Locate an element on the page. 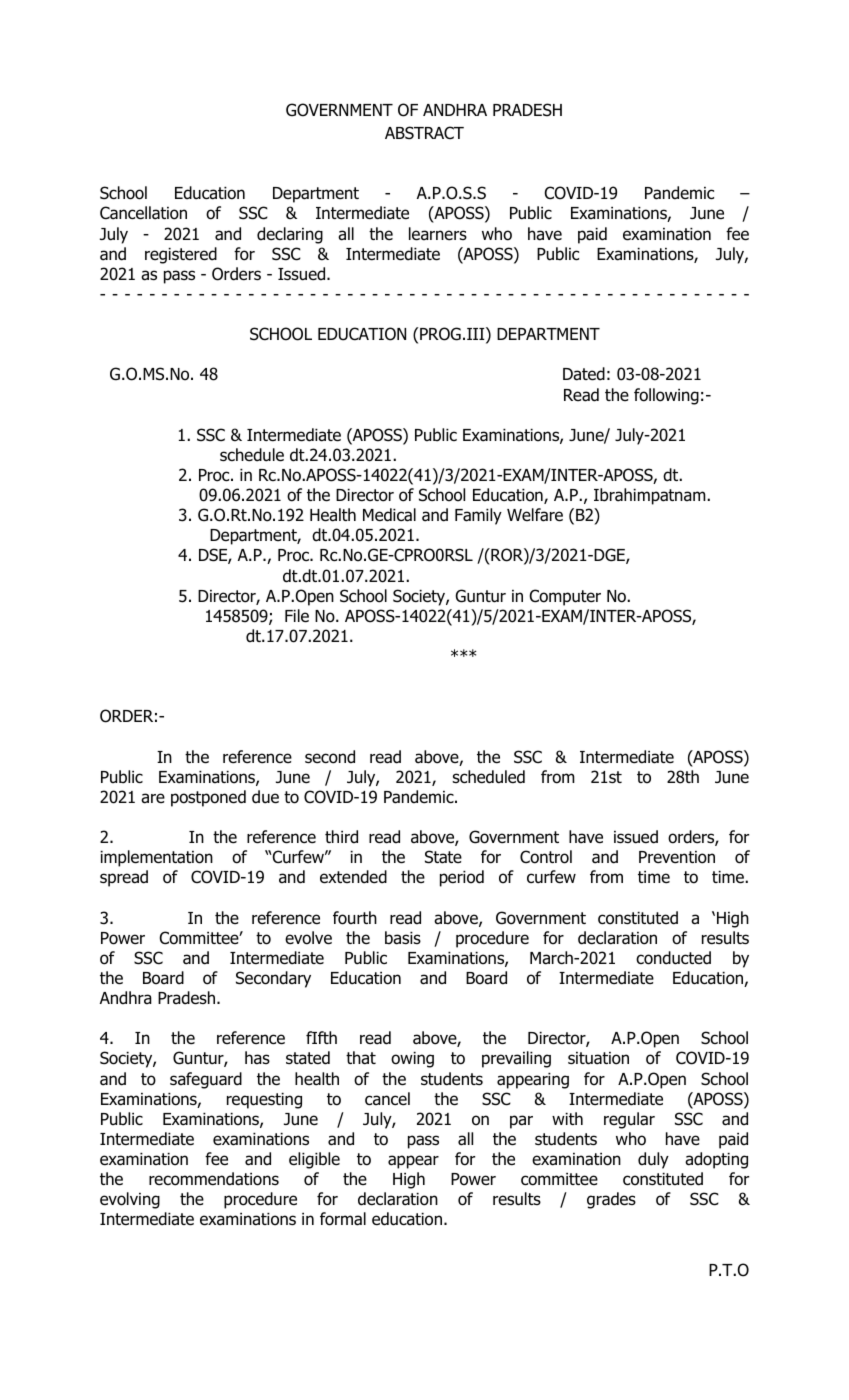 Image resolution: width=849 pixels, height=1400 pixels. formal is located at coordinates (343, 1219).
